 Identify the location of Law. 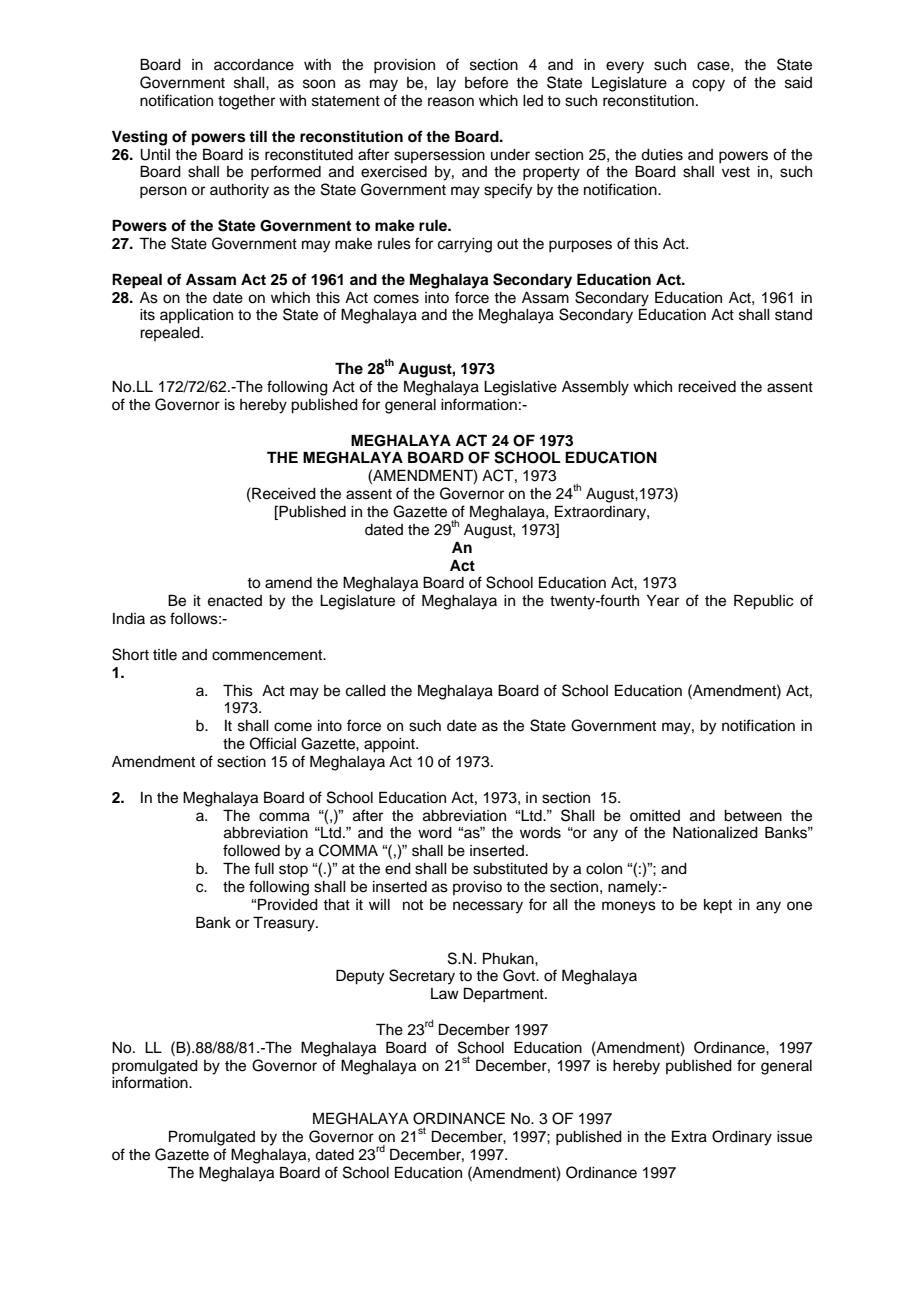
(445, 993).
